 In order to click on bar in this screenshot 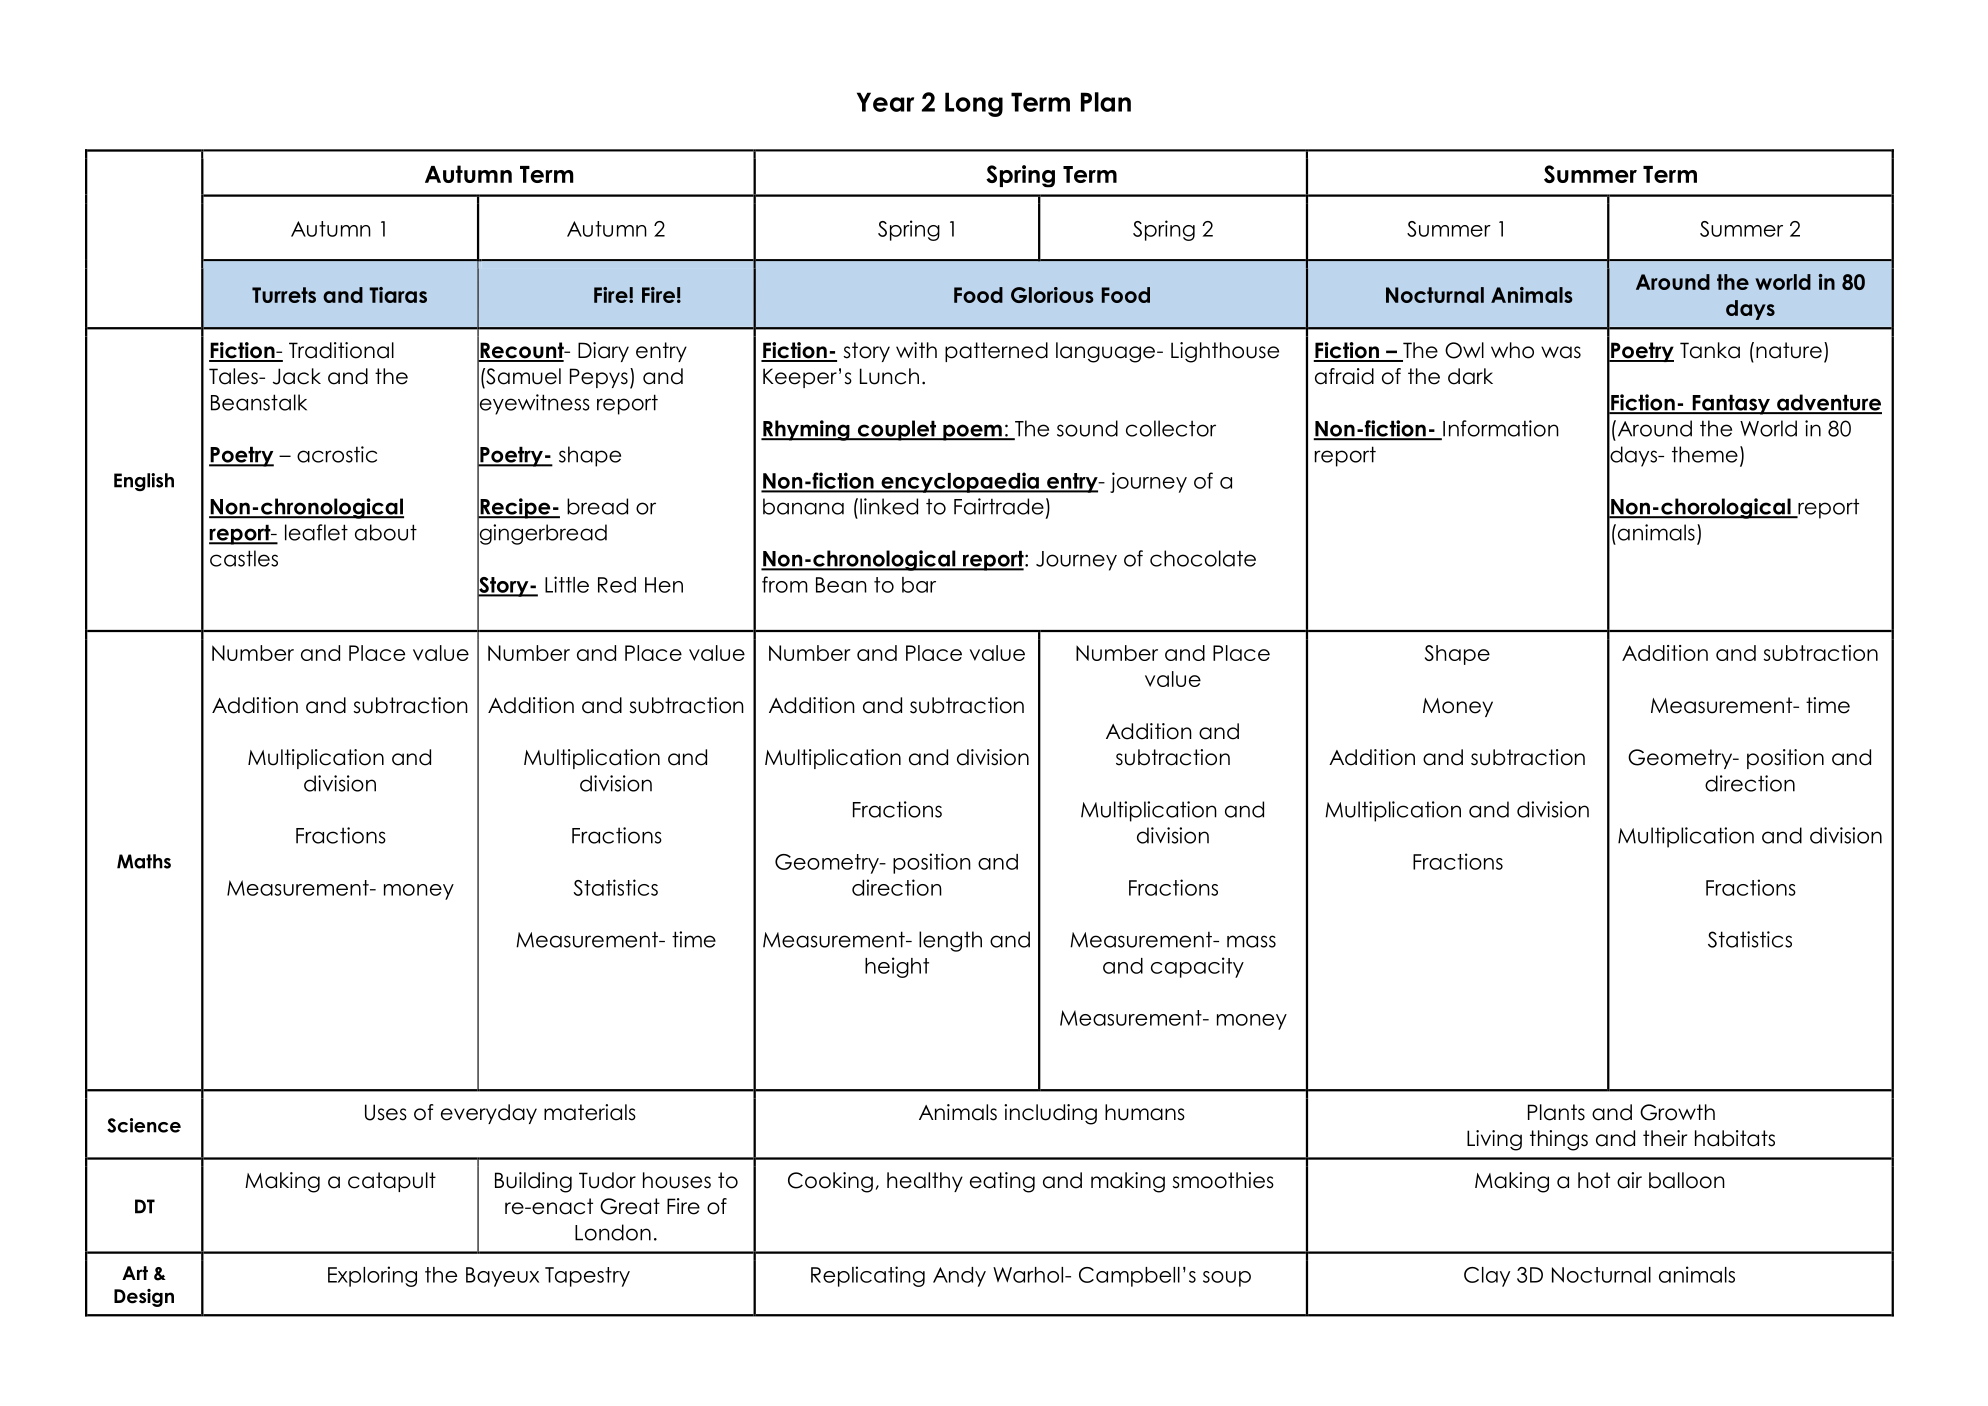, I will do `click(919, 585)`.
